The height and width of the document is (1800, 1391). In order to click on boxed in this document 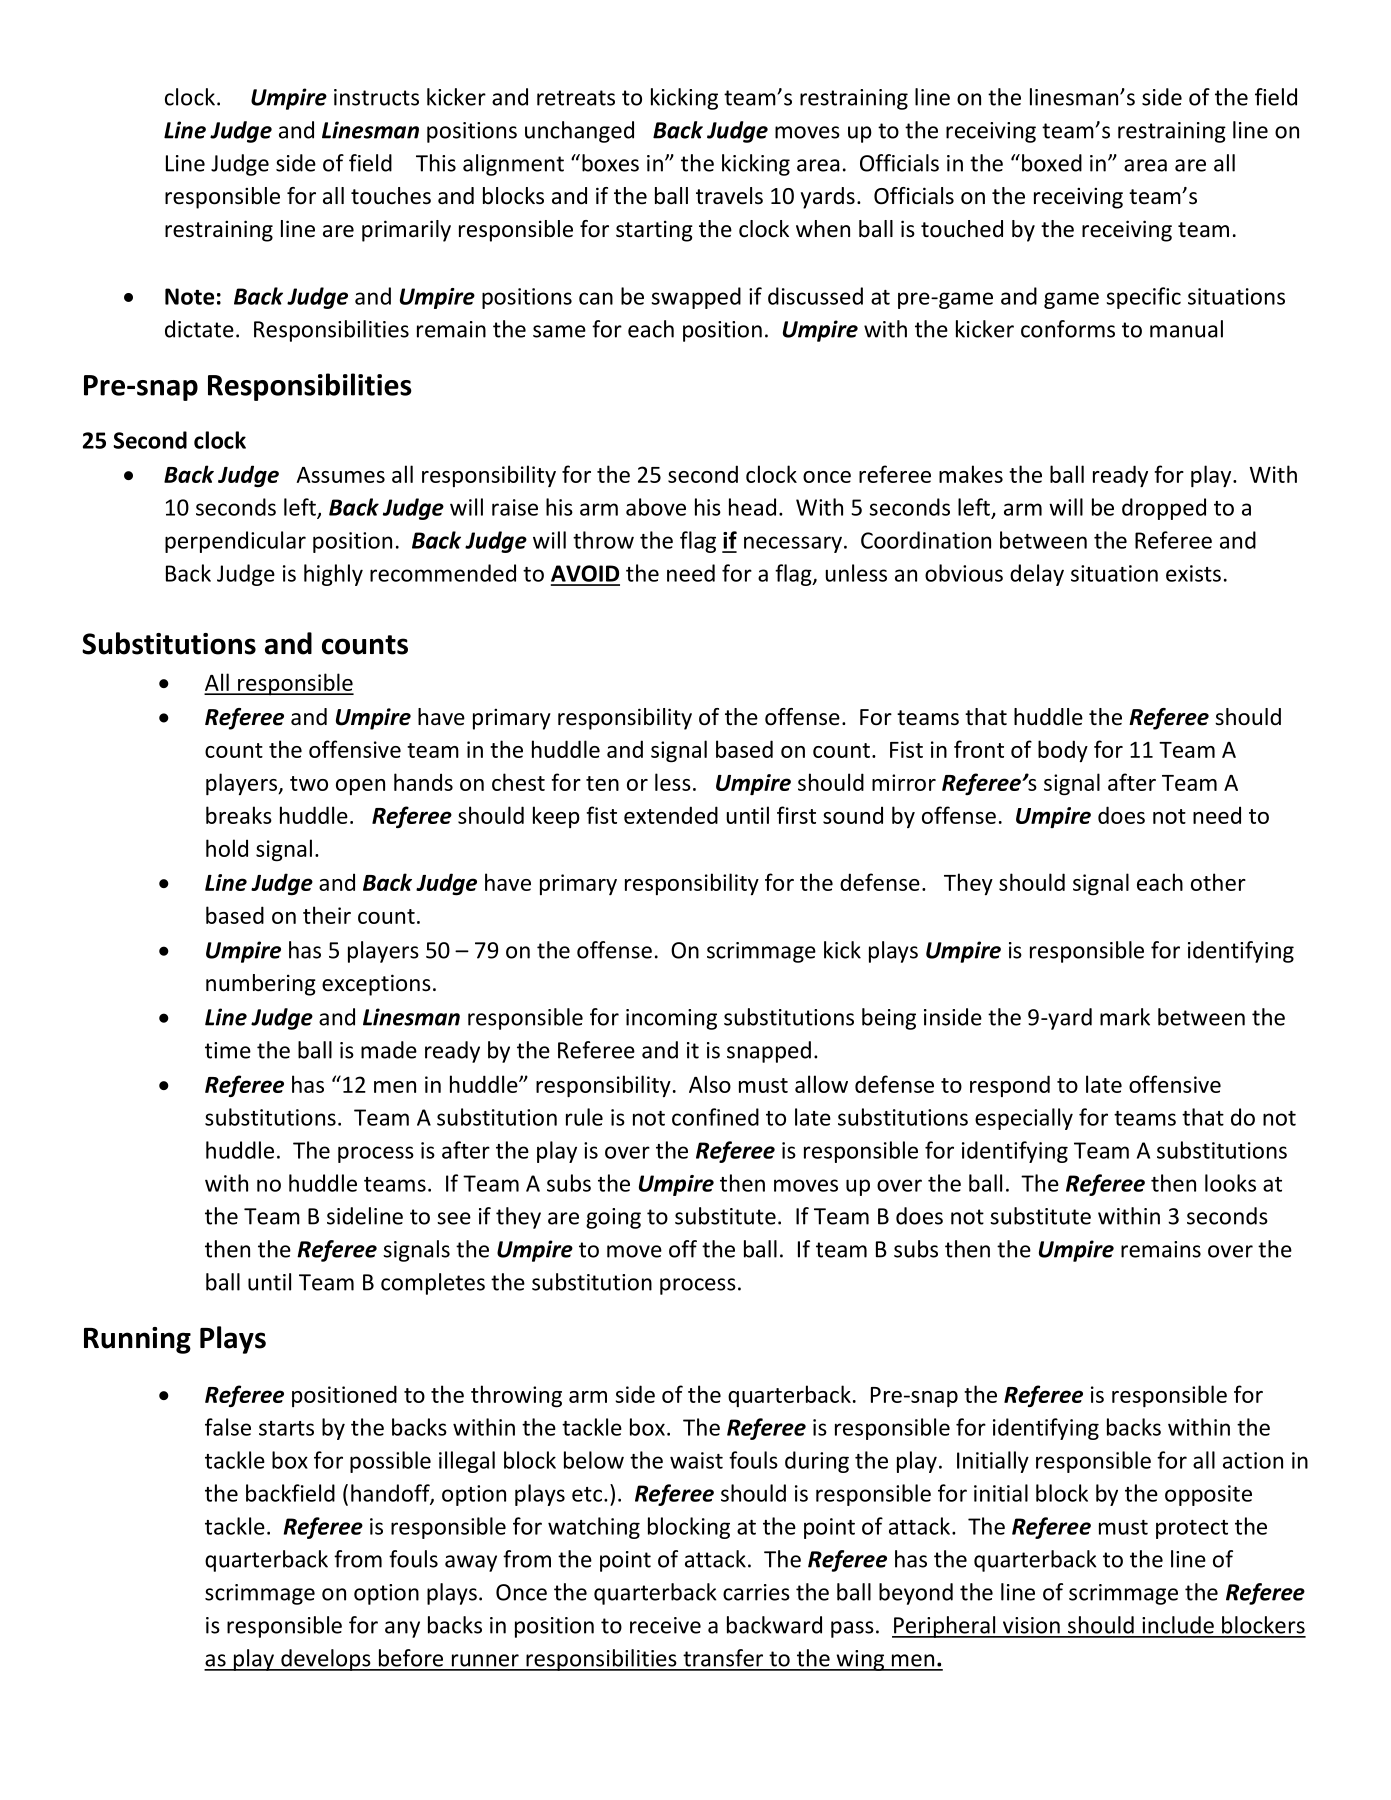, I will do `click(1052, 163)`.
